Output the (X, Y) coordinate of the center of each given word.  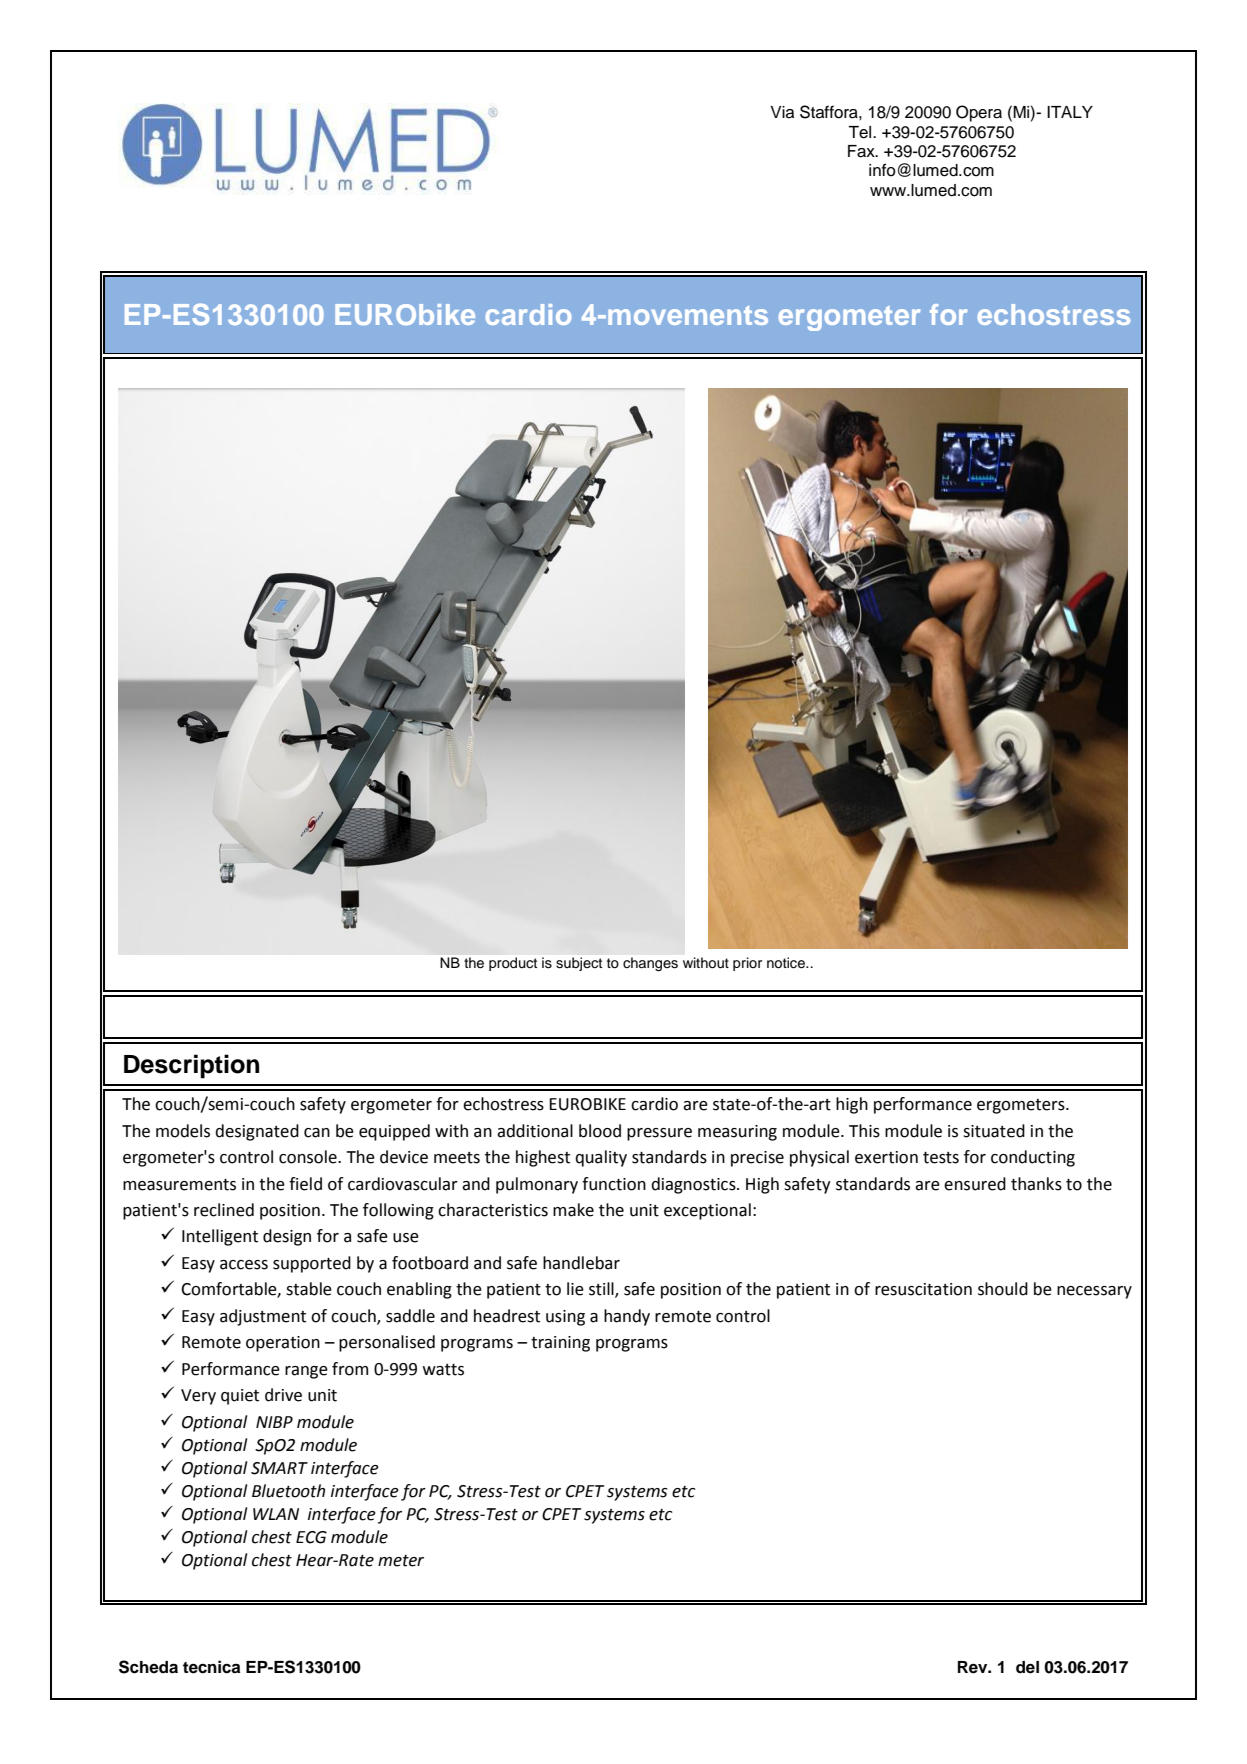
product (513, 964)
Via (782, 112)
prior (747, 964)
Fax (862, 151)
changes (650, 964)
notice (787, 963)
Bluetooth (288, 1491)
